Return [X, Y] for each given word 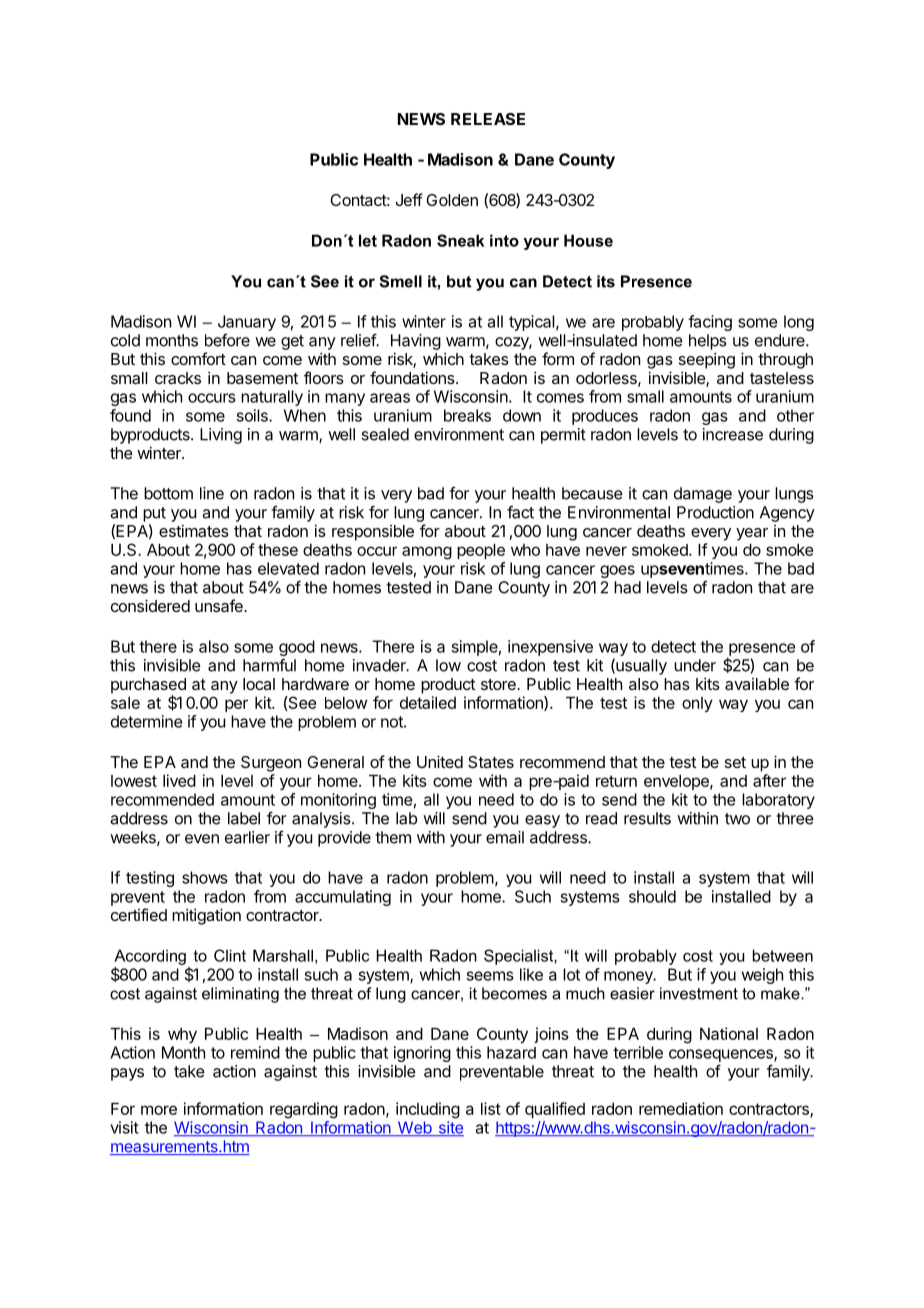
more [159, 1110]
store [499, 684]
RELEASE [488, 119]
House [588, 240]
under [695, 665]
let [368, 240]
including [428, 1110]
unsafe [220, 605]
